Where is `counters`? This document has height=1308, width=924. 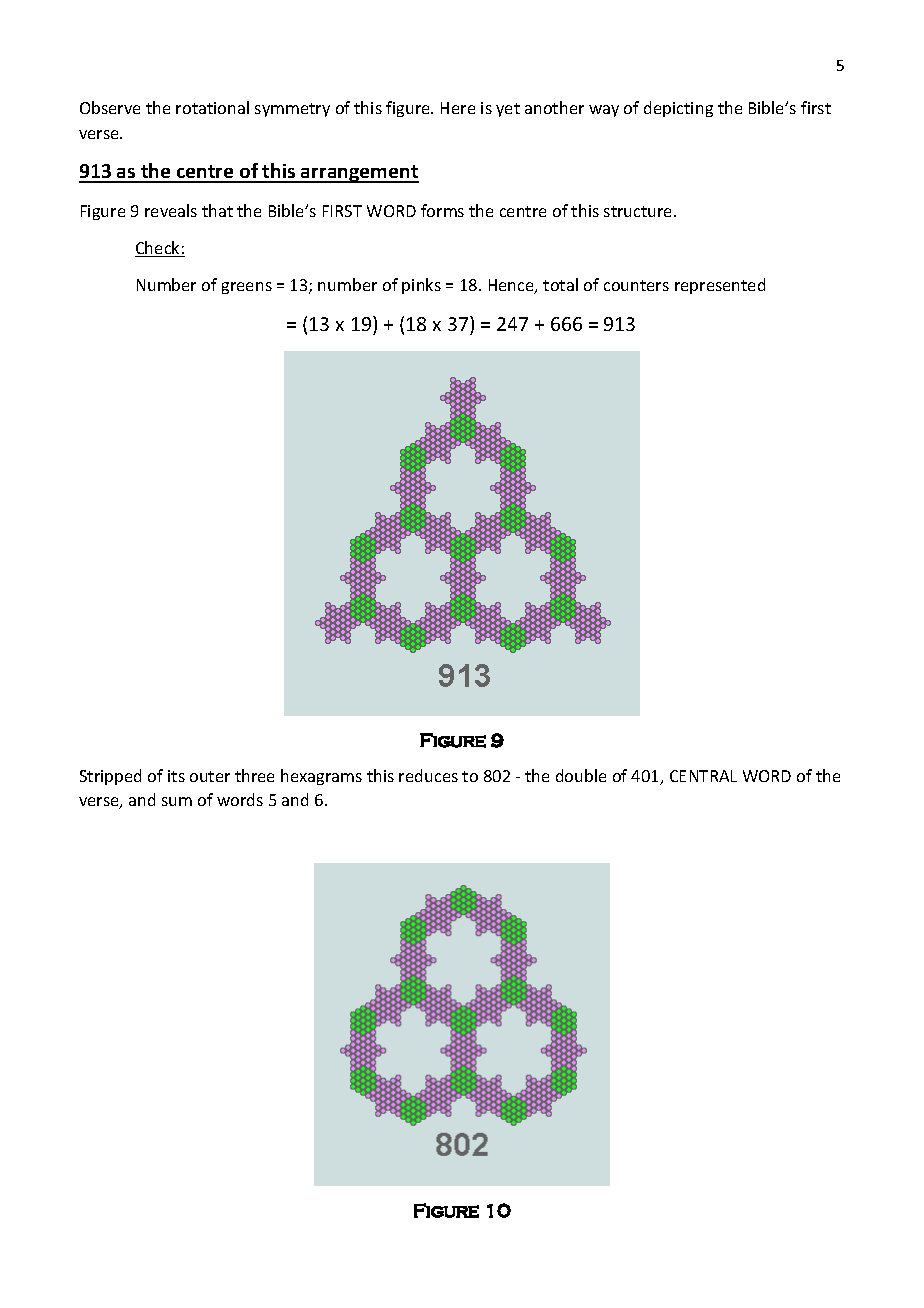
counters is located at coordinates (636, 285).
